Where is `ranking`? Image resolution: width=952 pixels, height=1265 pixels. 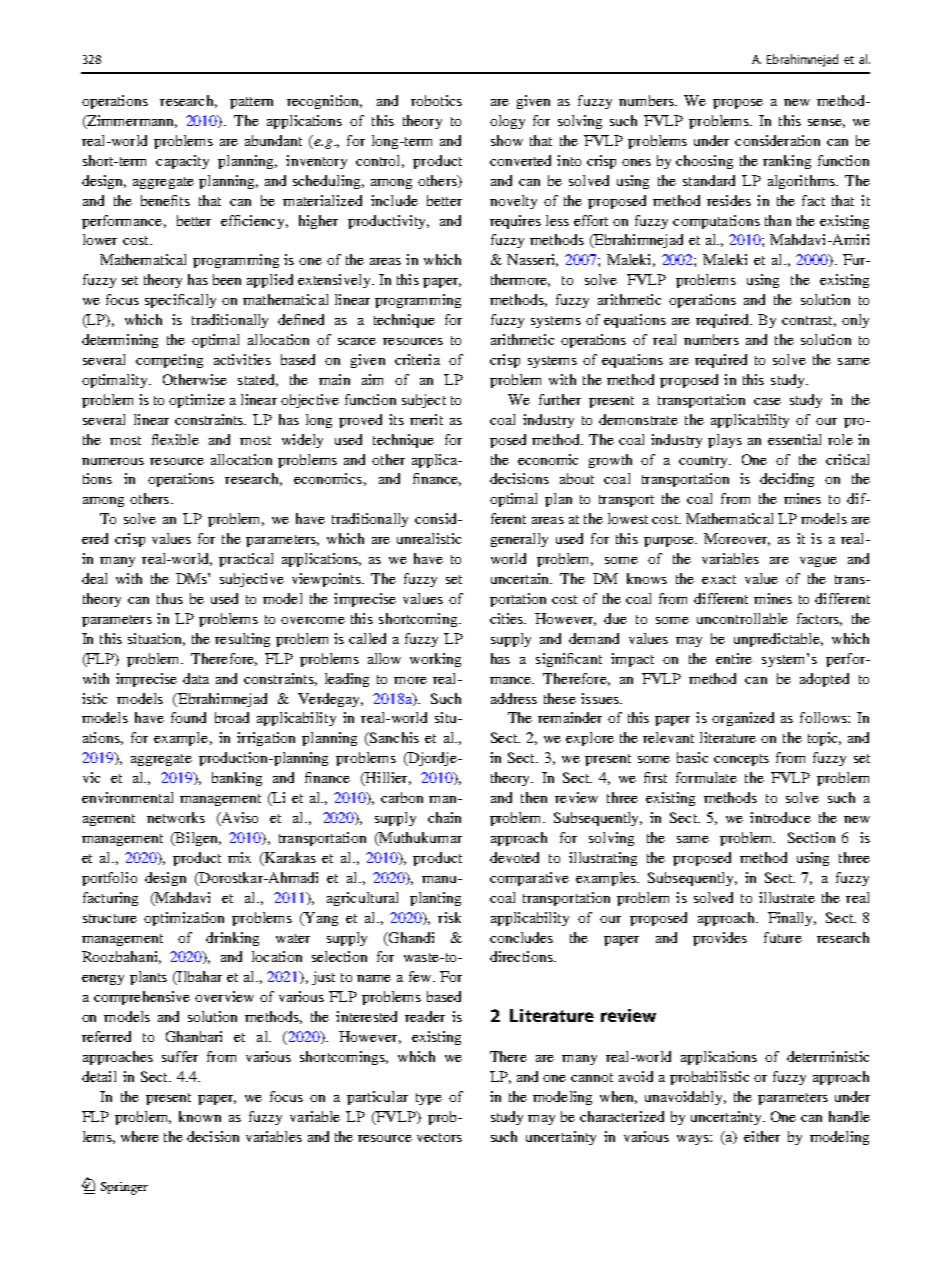 ranking is located at coordinates (787, 162).
